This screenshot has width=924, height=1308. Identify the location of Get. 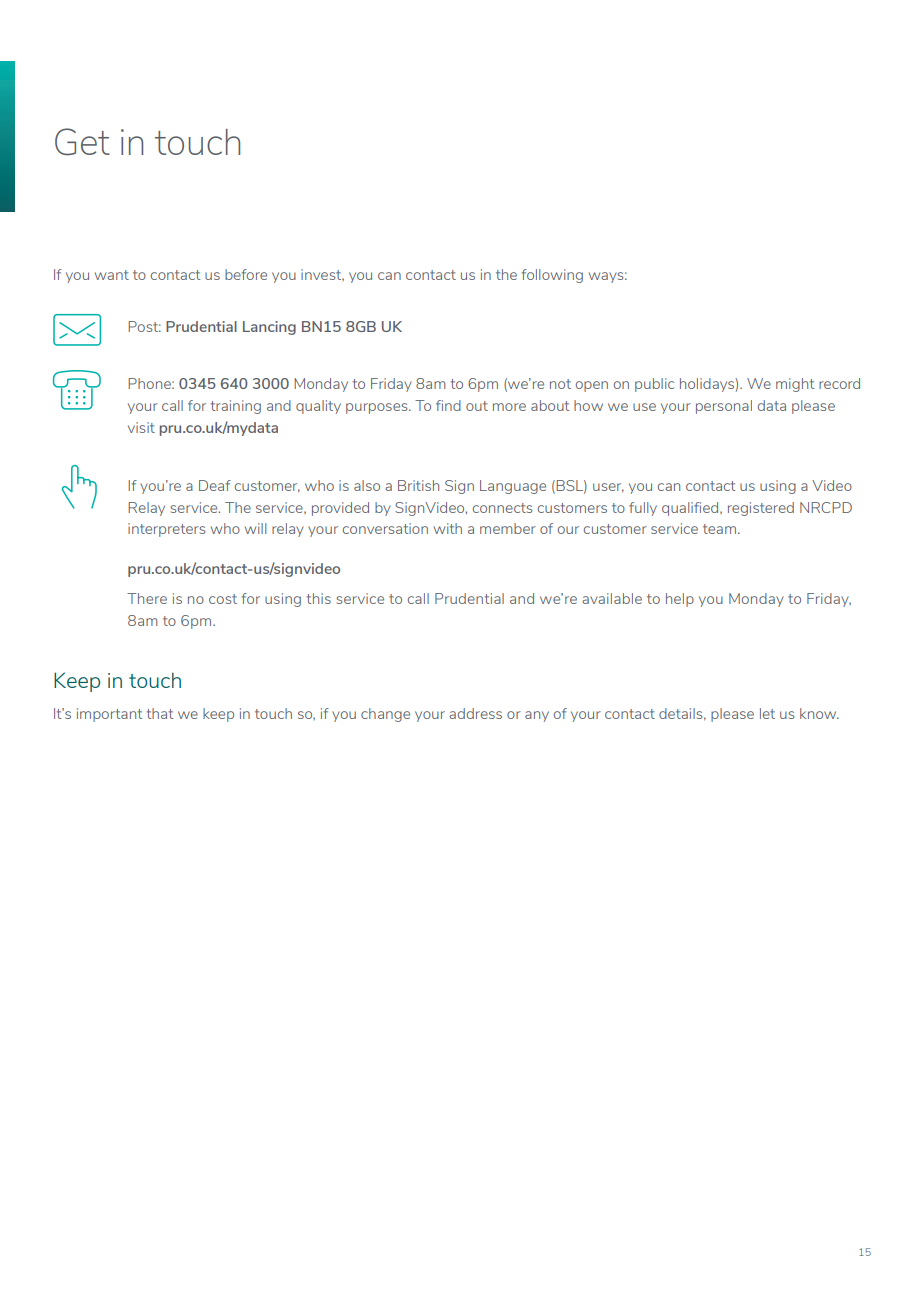
(82, 142).
